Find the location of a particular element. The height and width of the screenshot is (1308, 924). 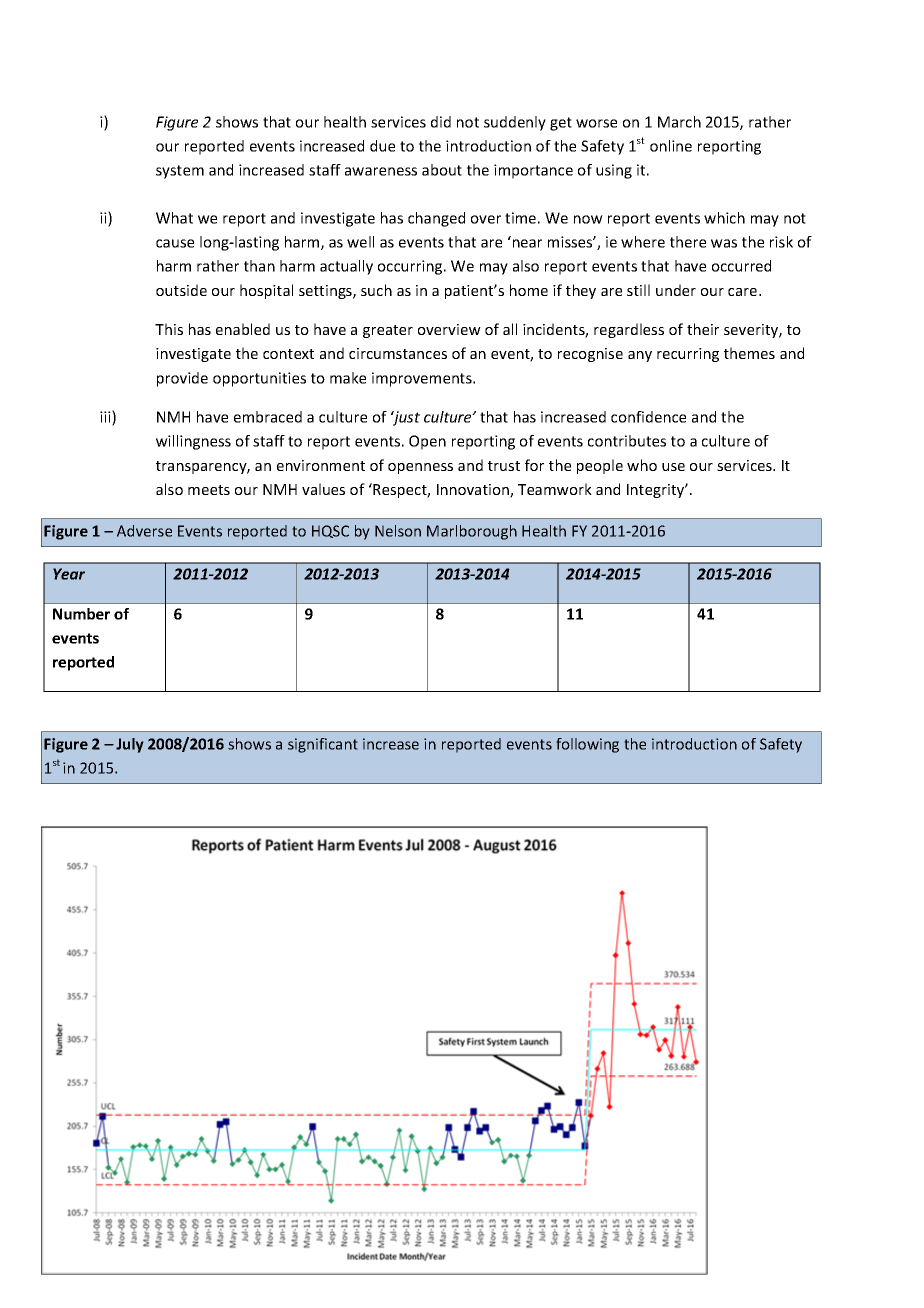

due is located at coordinates (382, 146).
